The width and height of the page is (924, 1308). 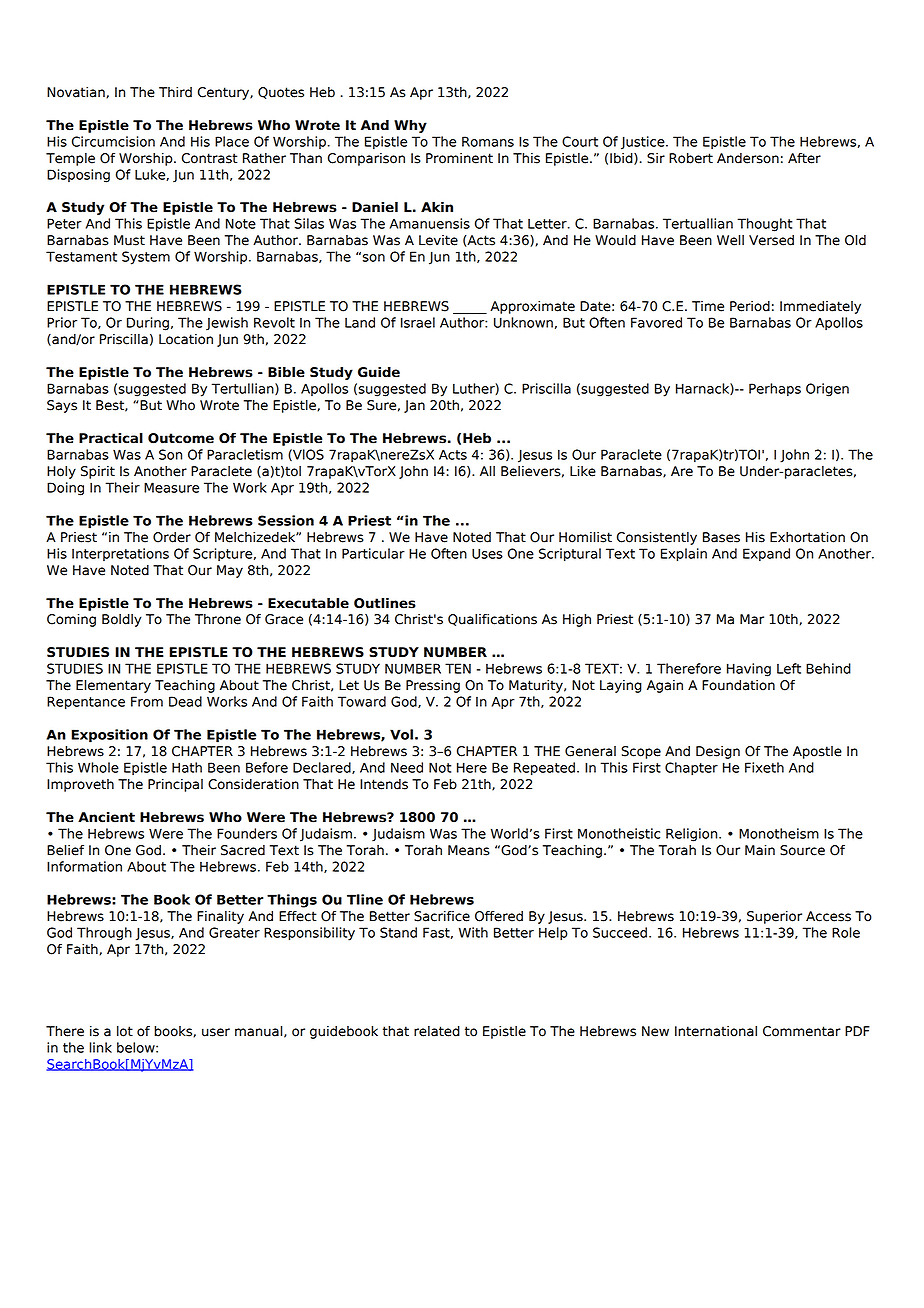 I want to click on Israel, so click(x=418, y=322).
